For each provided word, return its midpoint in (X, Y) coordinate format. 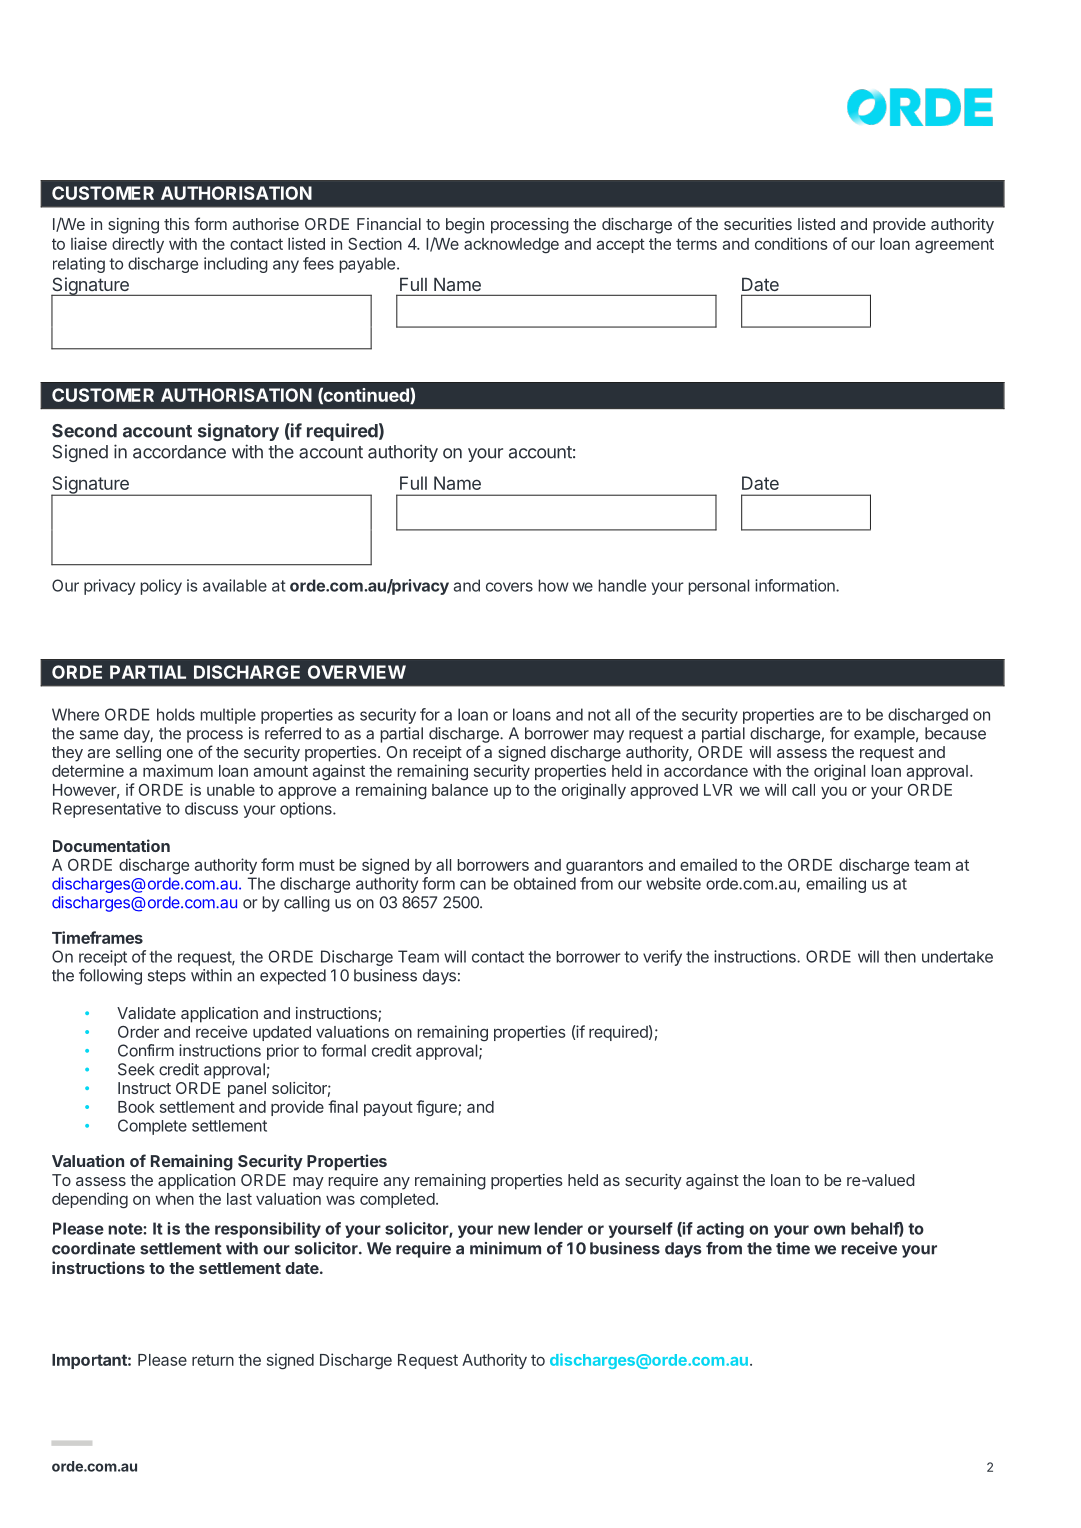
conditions (791, 243)
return (213, 1360)
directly (138, 245)
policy (161, 587)
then (900, 956)
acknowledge (511, 246)
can (473, 885)
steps (167, 977)
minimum (505, 1248)
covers (509, 587)
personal (719, 587)
